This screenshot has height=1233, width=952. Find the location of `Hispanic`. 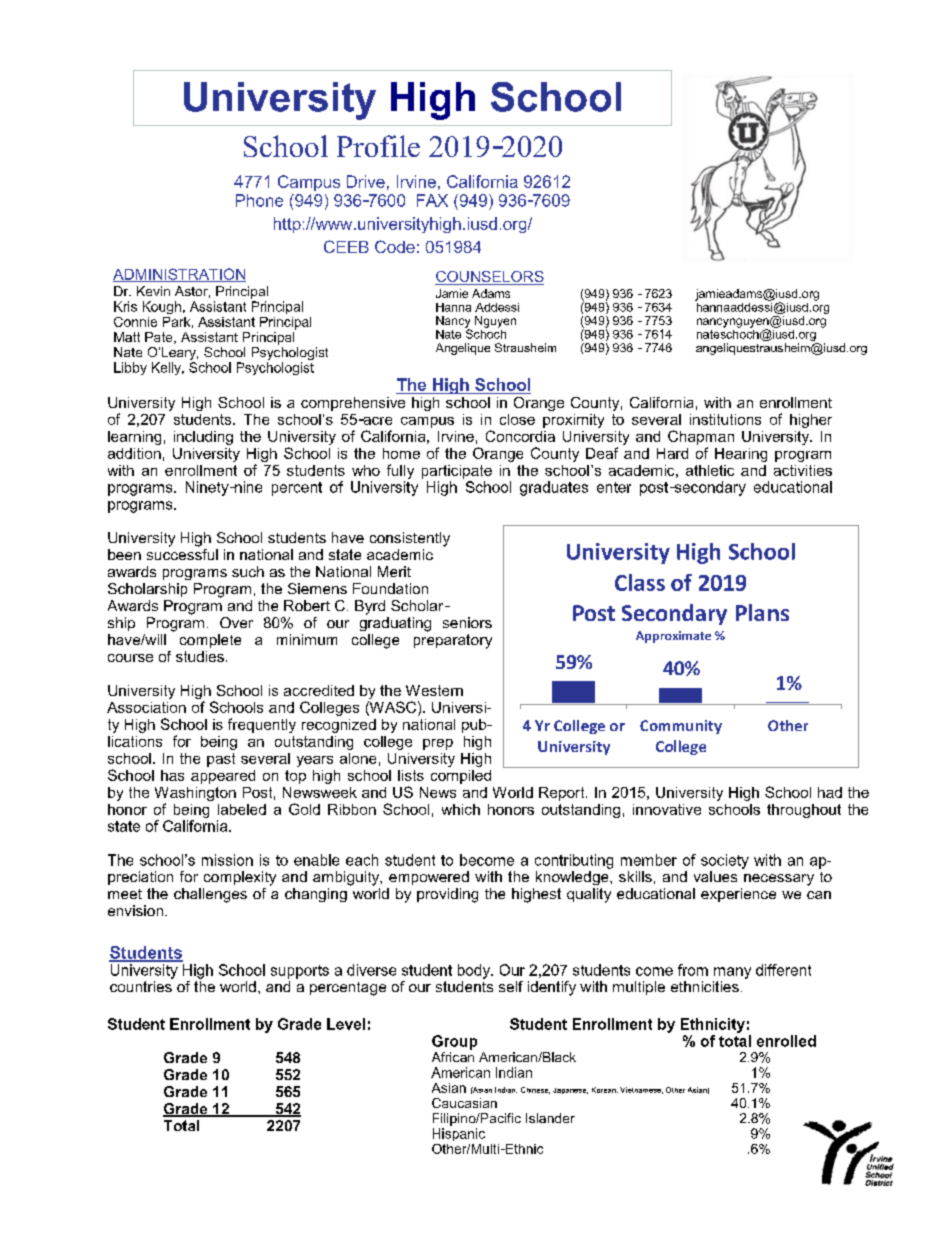

Hispanic is located at coordinates (459, 1134).
